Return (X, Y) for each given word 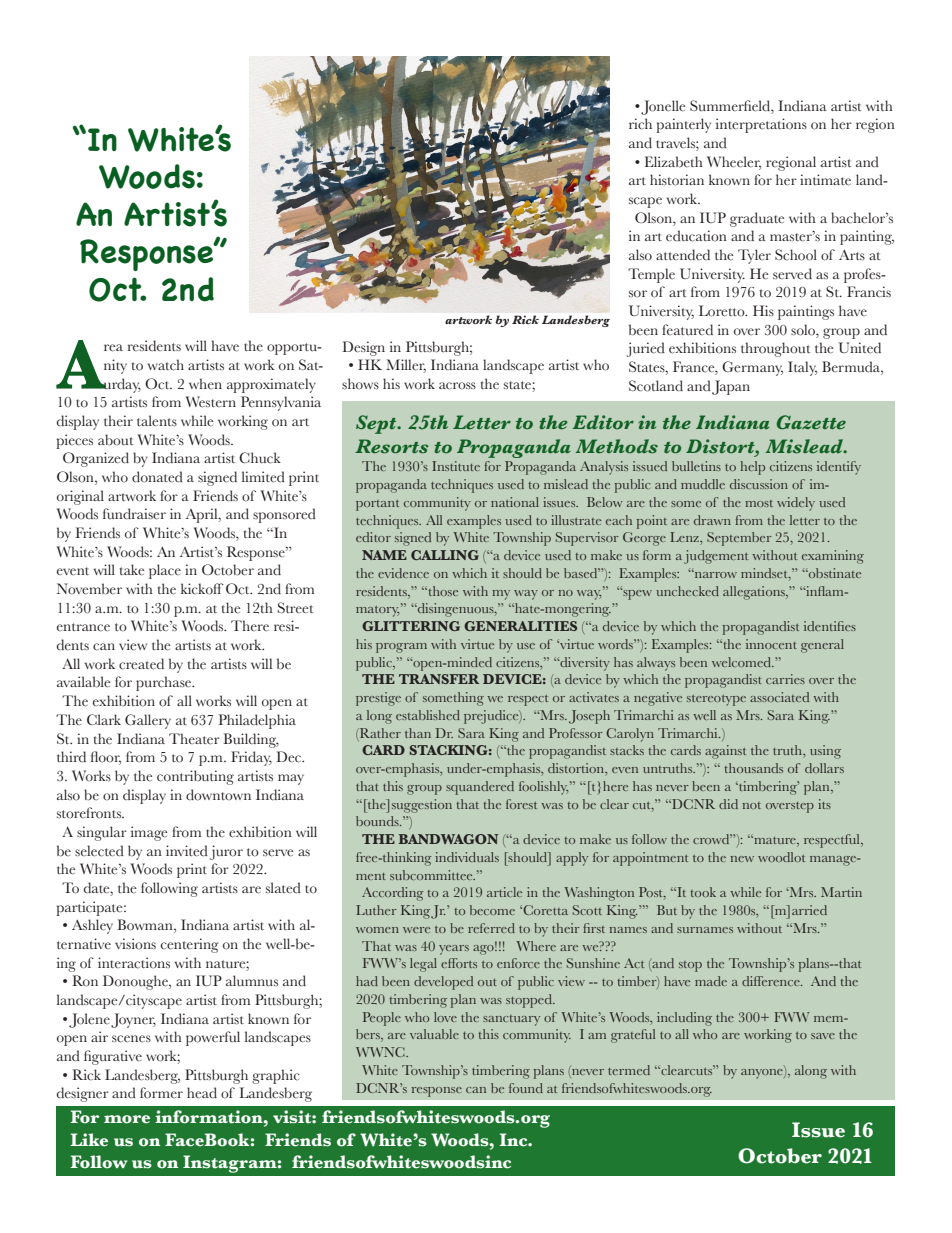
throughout (776, 349)
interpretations (761, 125)
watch (166, 365)
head (202, 1093)
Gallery (148, 721)
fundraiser (134, 514)
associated (779, 697)
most (759, 503)
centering (190, 945)
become (492, 910)
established (428, 715)
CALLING (445, 555)
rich (640, 124)
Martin (841, 892)
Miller (406, 366)
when (205, 383)
